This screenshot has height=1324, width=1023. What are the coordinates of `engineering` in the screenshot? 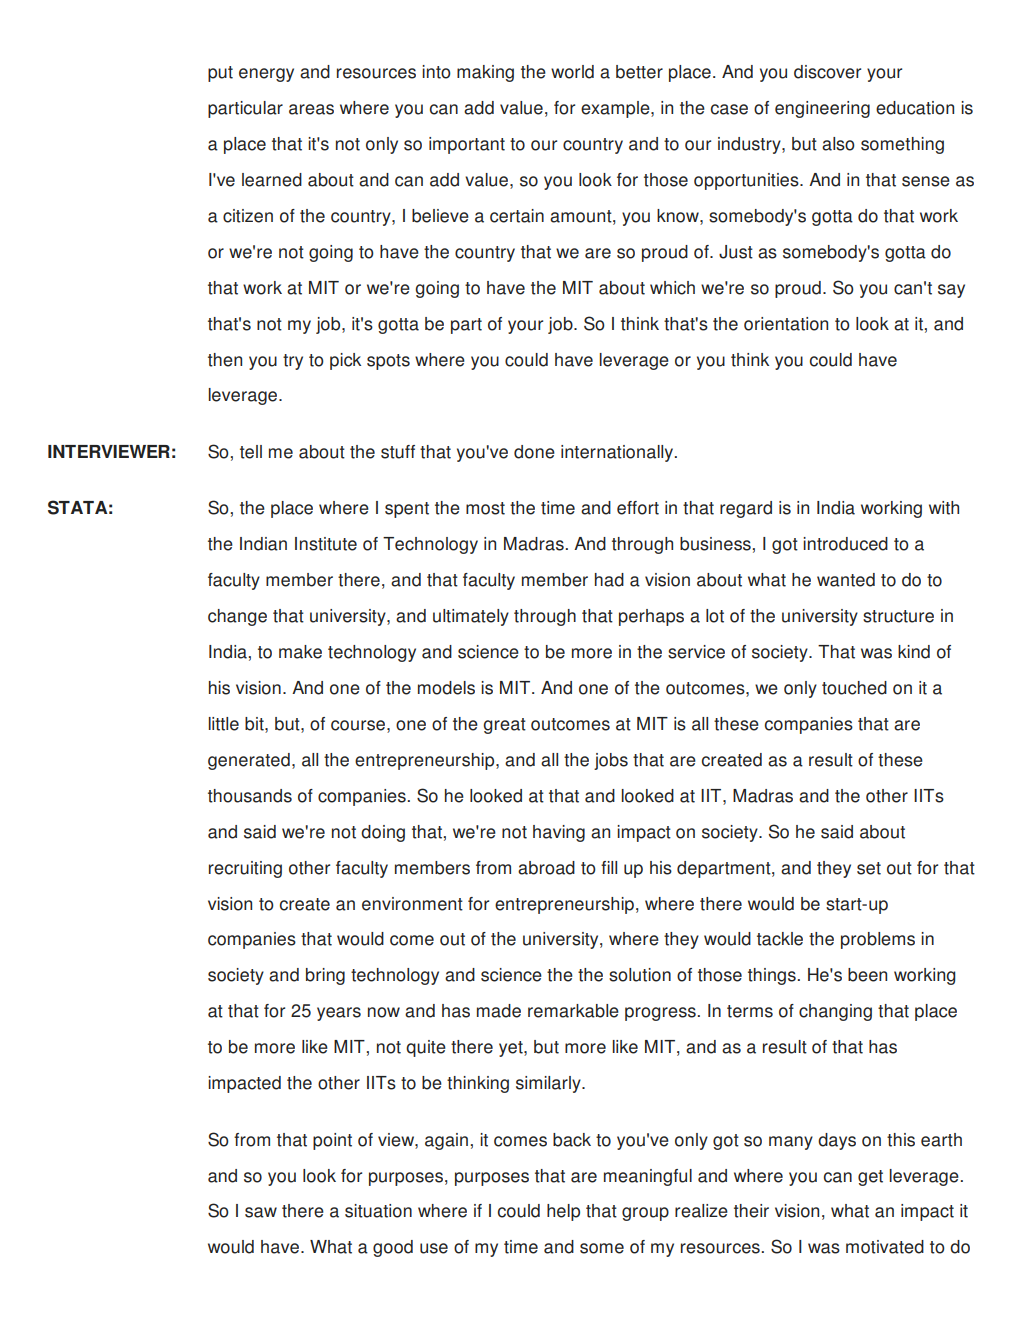 It's located at (822, 109).
